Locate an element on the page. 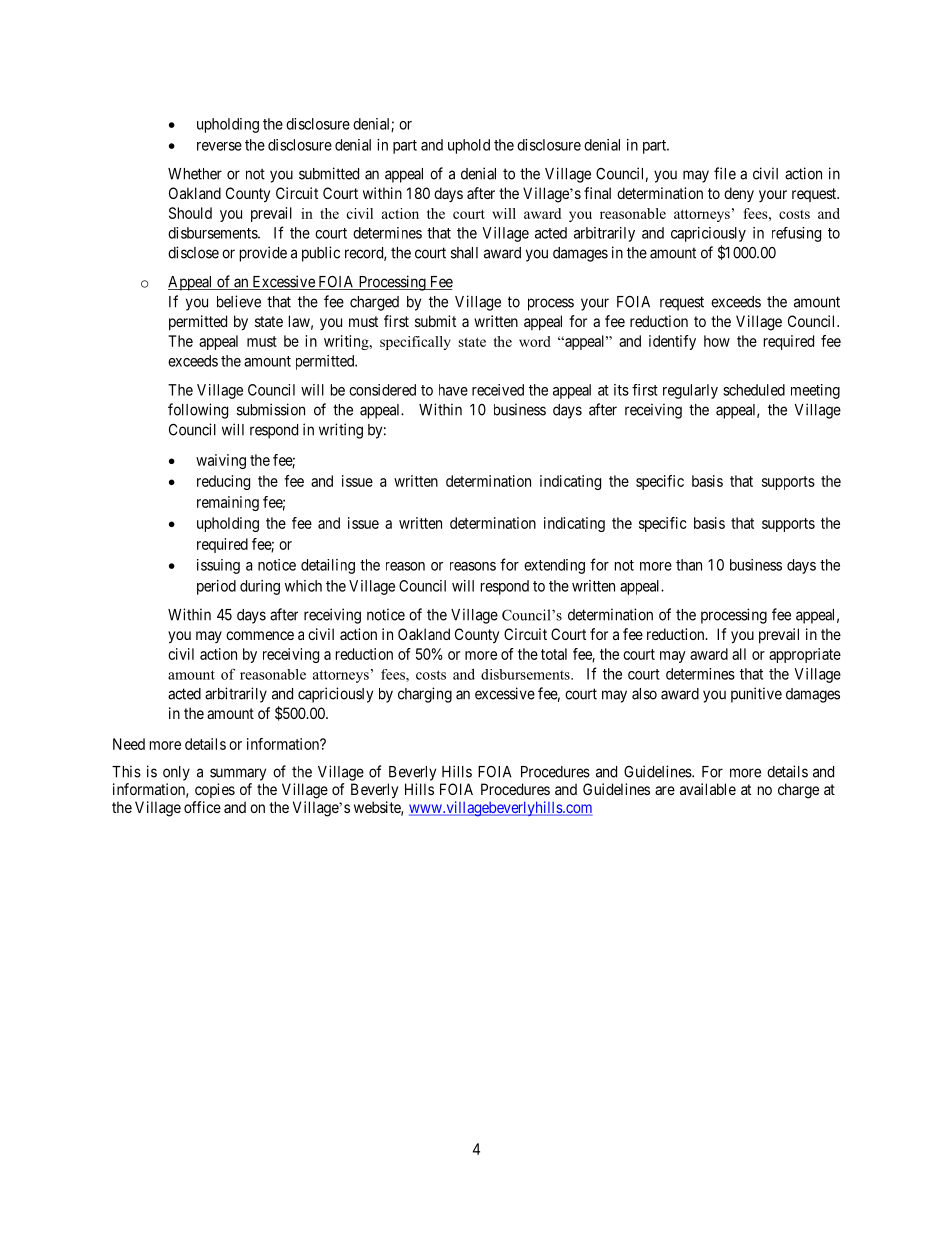 This page has height=1233, width=952. reducing is located at coordinates (223, 482).
